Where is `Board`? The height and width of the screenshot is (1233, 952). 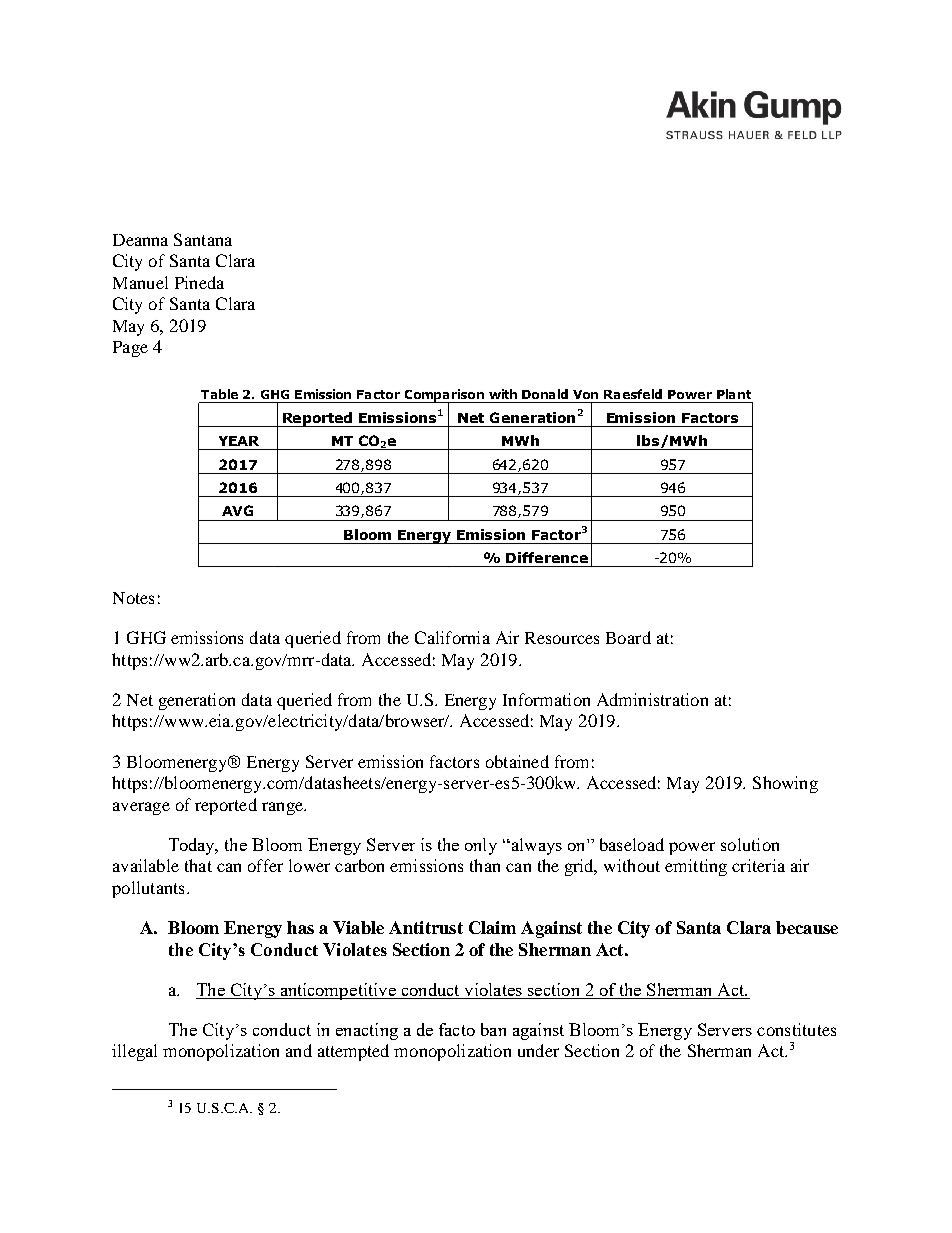
Board is located at coordinates (628, 637).
